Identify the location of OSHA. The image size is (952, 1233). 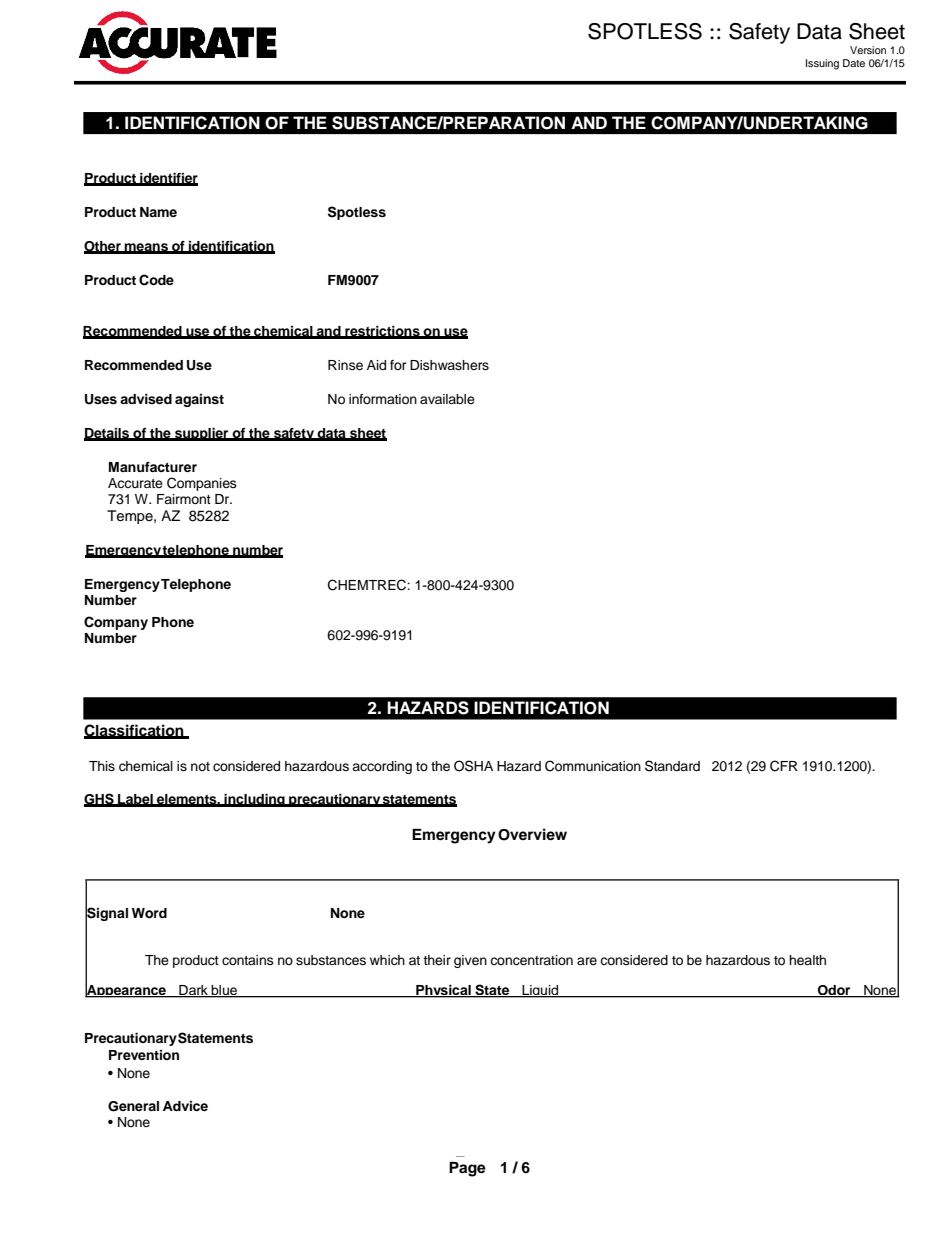
(473, 766).
